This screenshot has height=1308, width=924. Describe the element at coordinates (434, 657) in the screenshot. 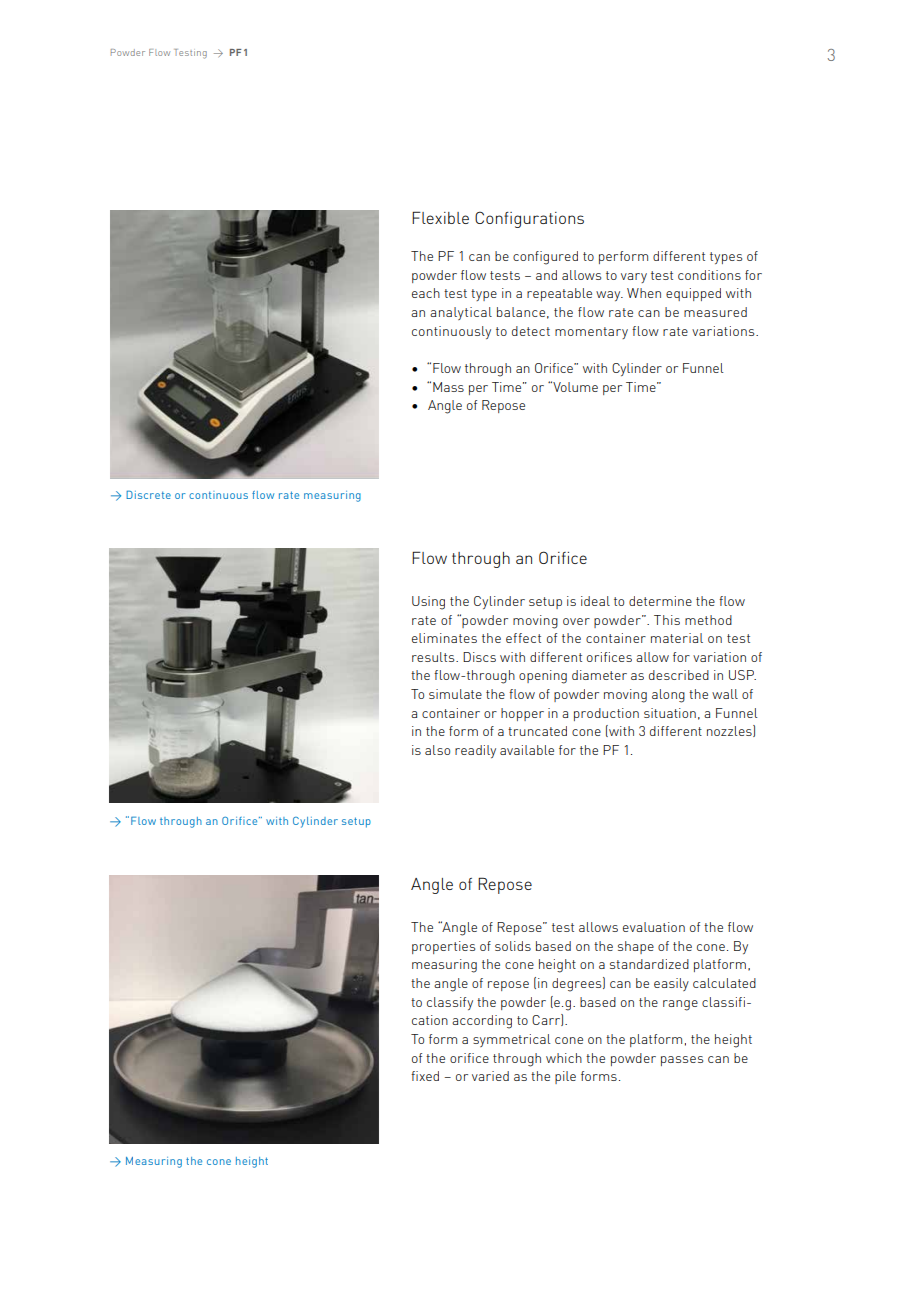

I see `results` at that location.
